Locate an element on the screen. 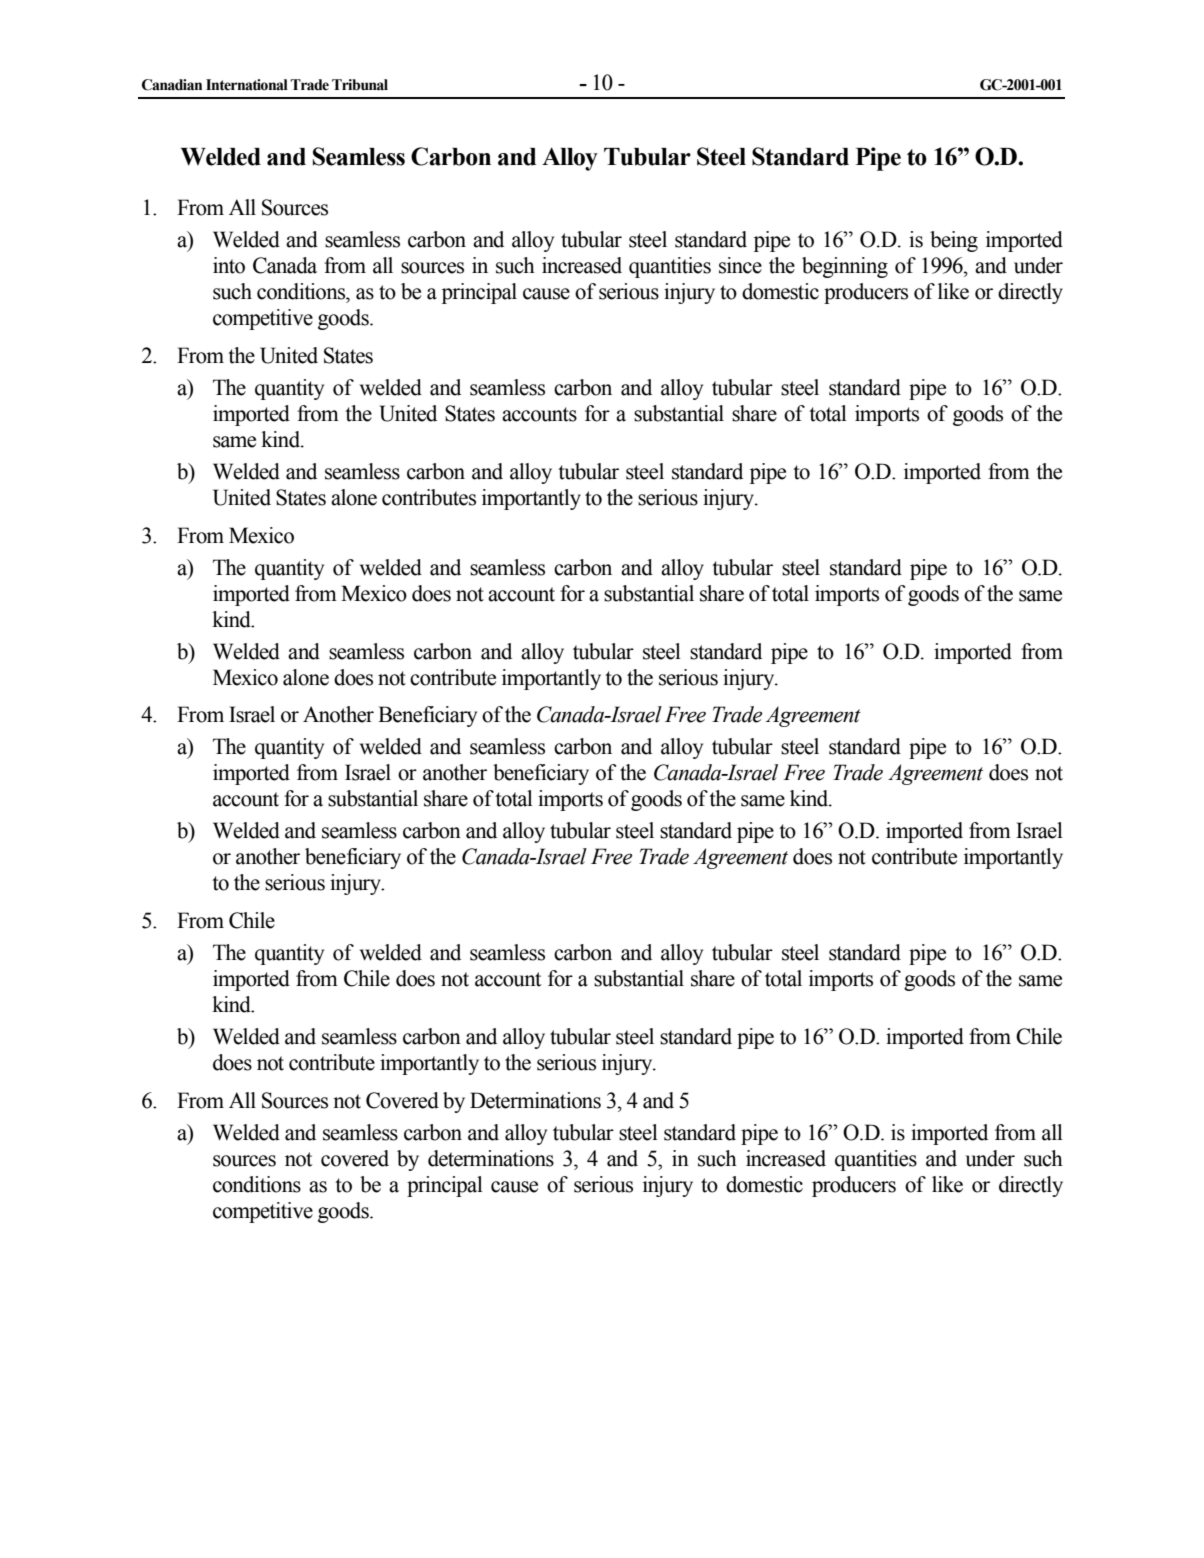  since is located at coordinates (740, 265).
